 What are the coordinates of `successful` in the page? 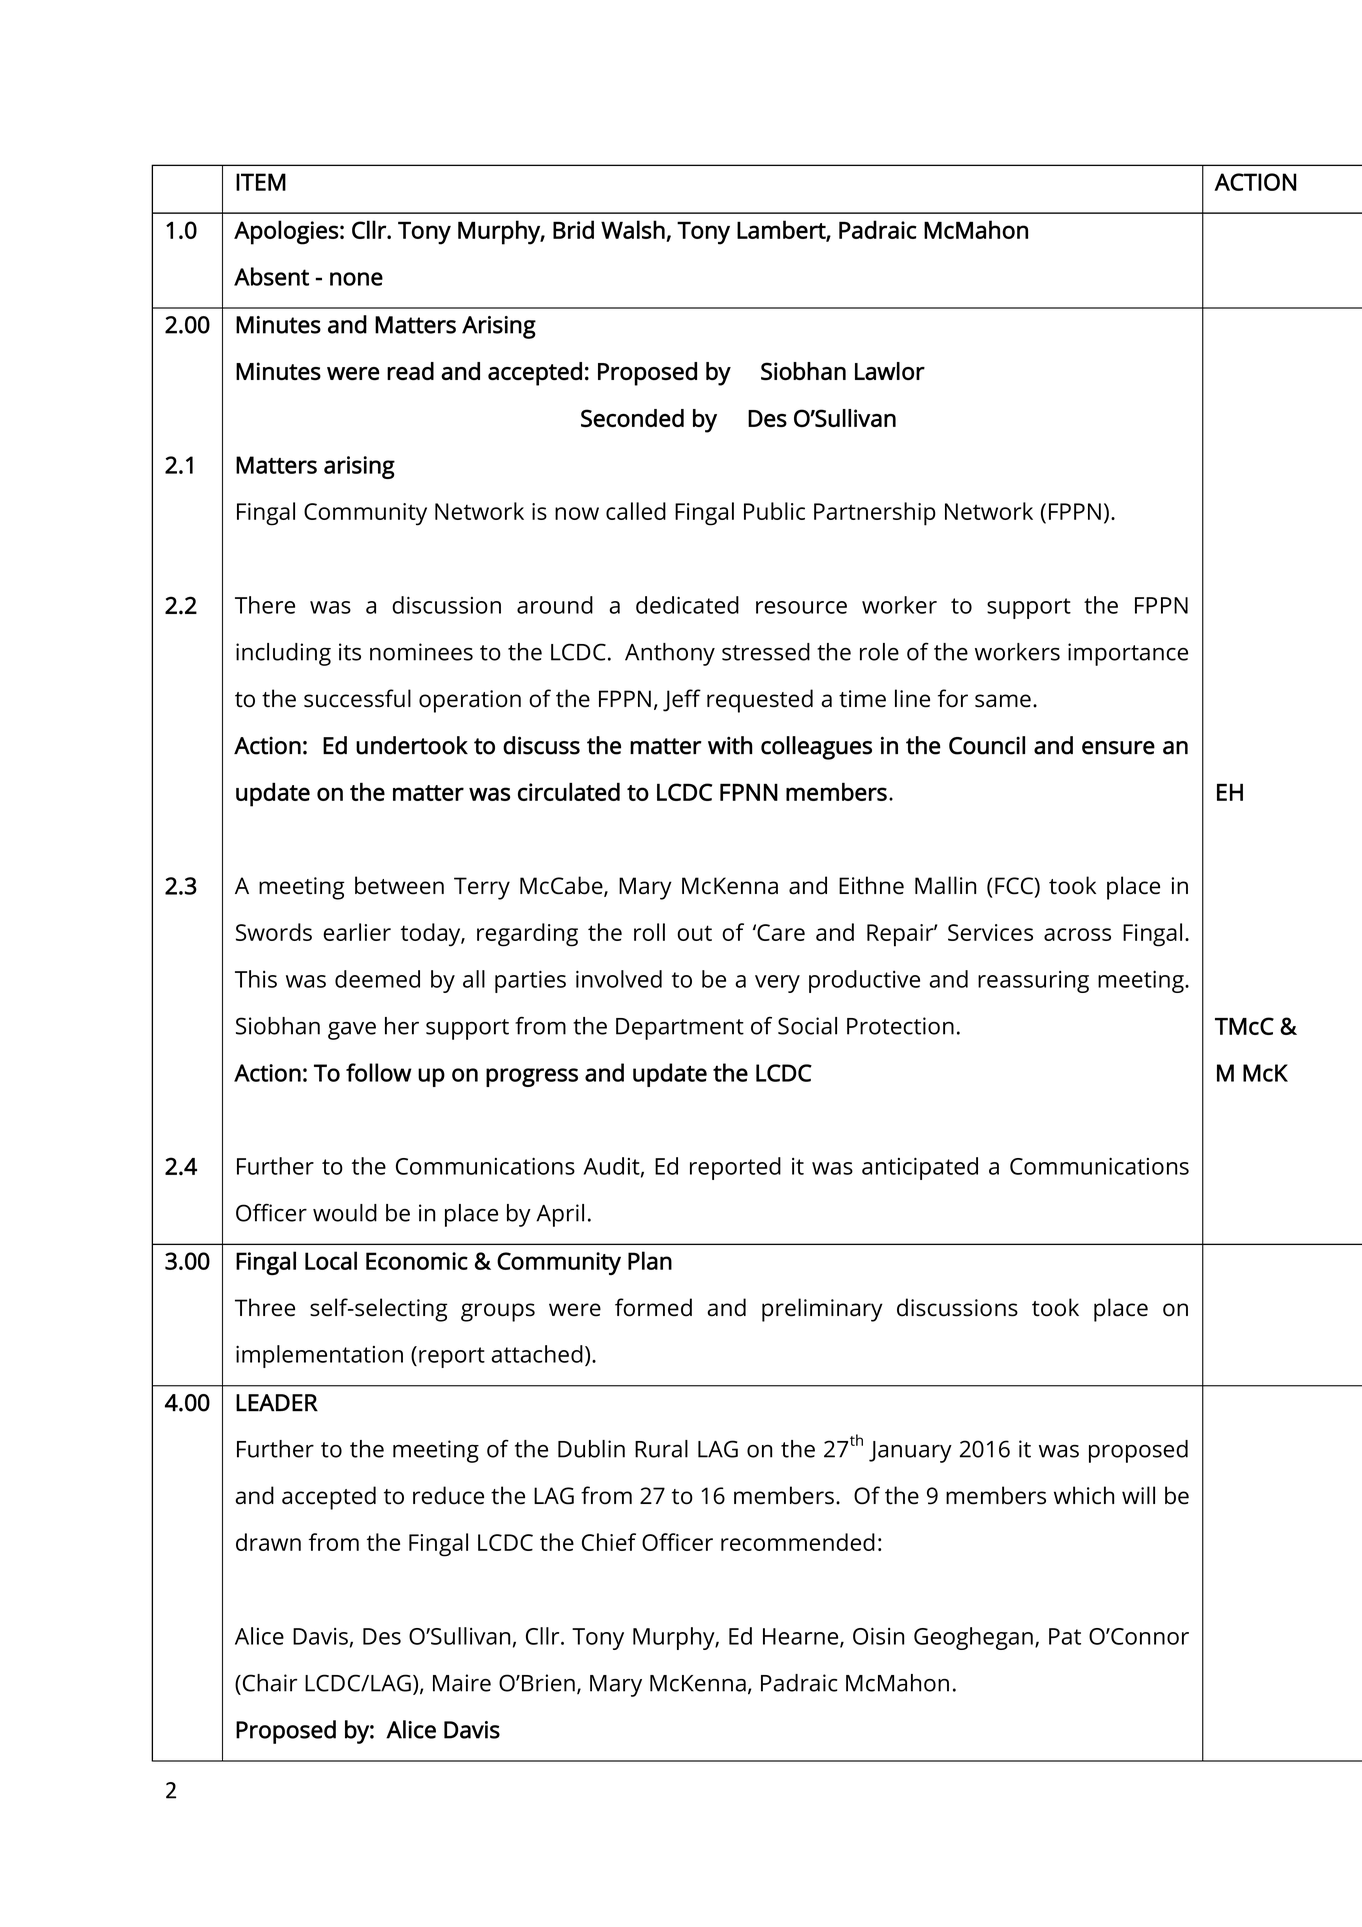 It's located at (357, 698).
